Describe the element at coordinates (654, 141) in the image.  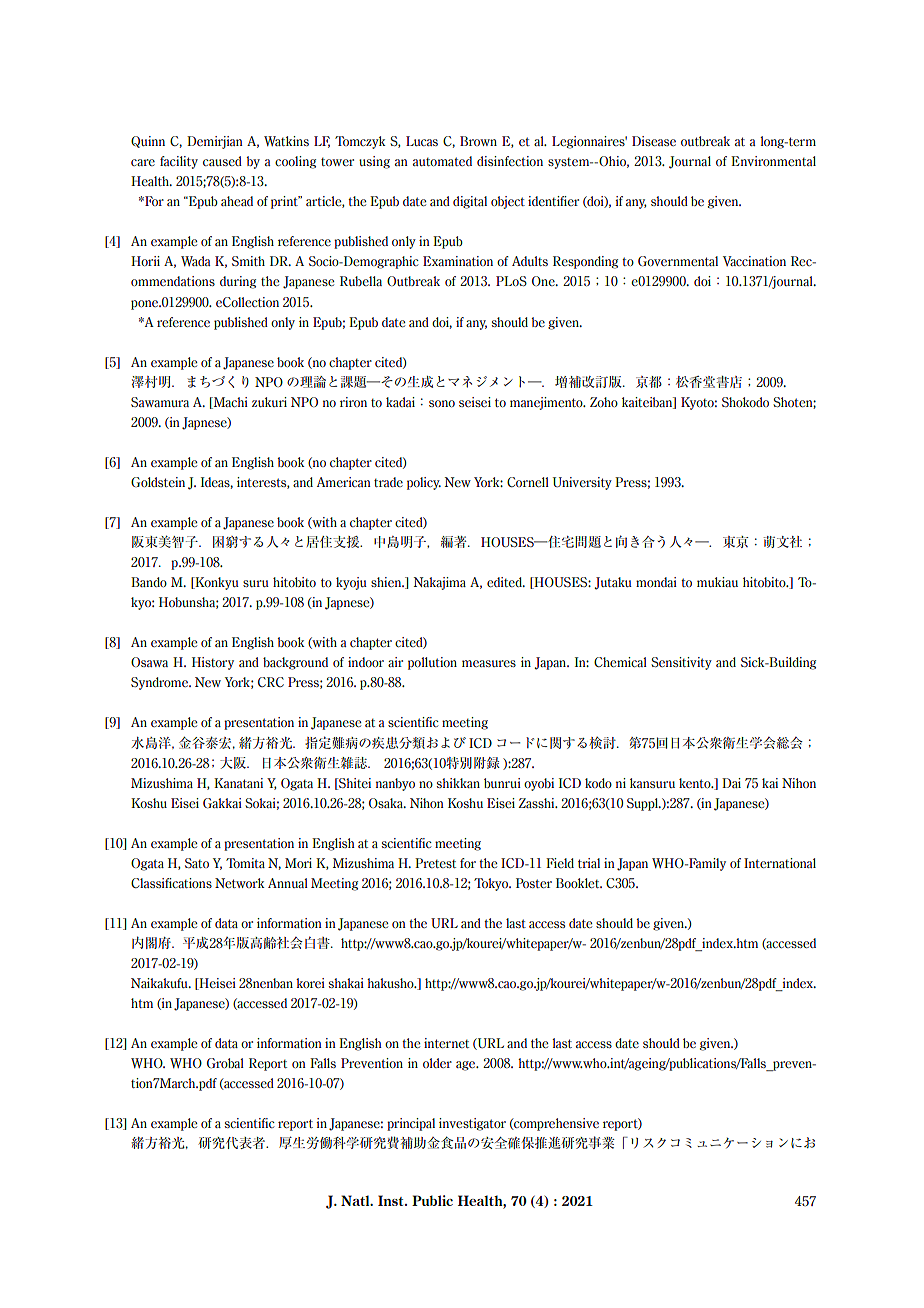
I see `Disease` at that location.
